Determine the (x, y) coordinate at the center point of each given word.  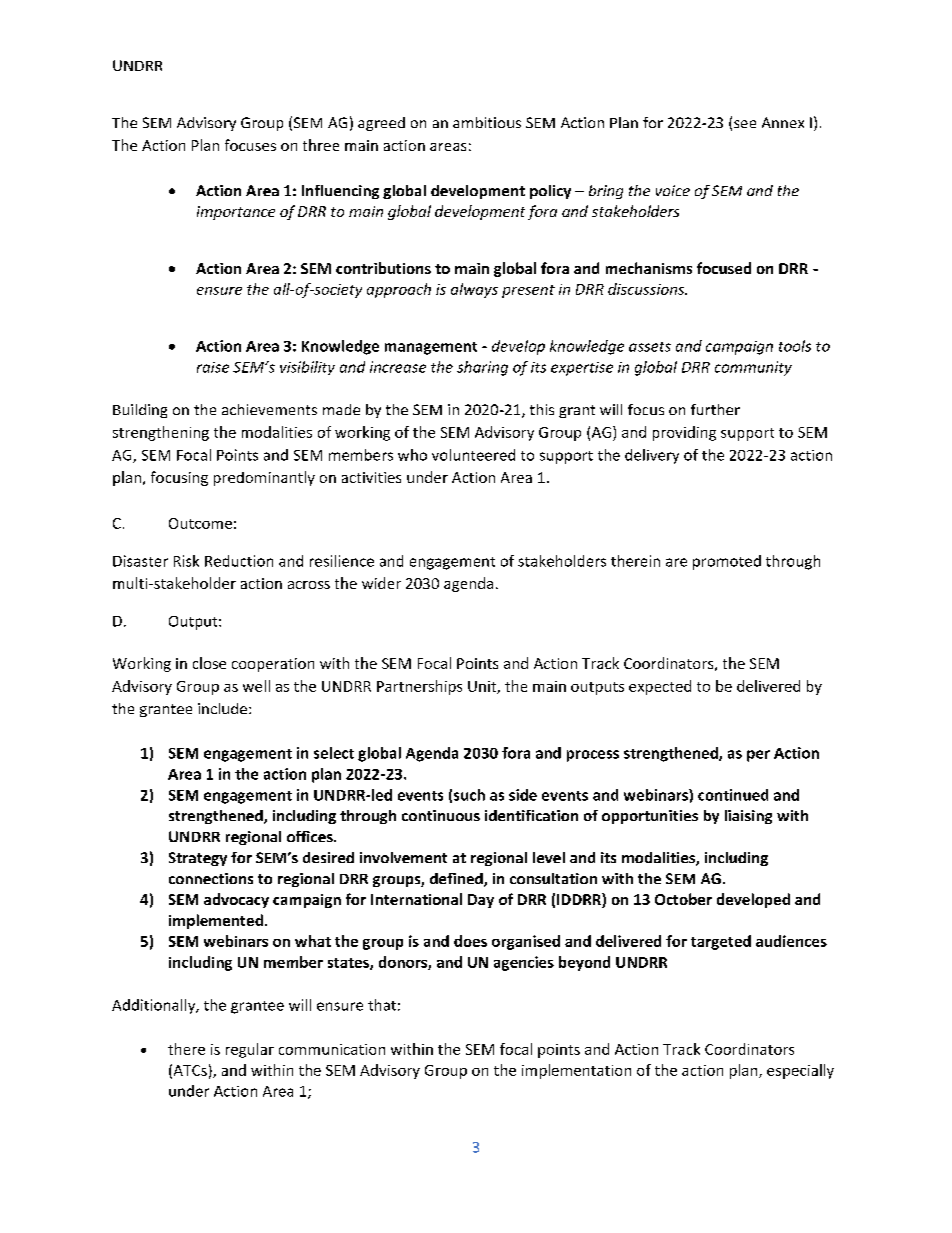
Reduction (239, 561)
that (382, 1005)
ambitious (487, 122)
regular (250, 1050)
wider (381, 583)
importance (236, 213)
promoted (727, 562)
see (745, 124)
